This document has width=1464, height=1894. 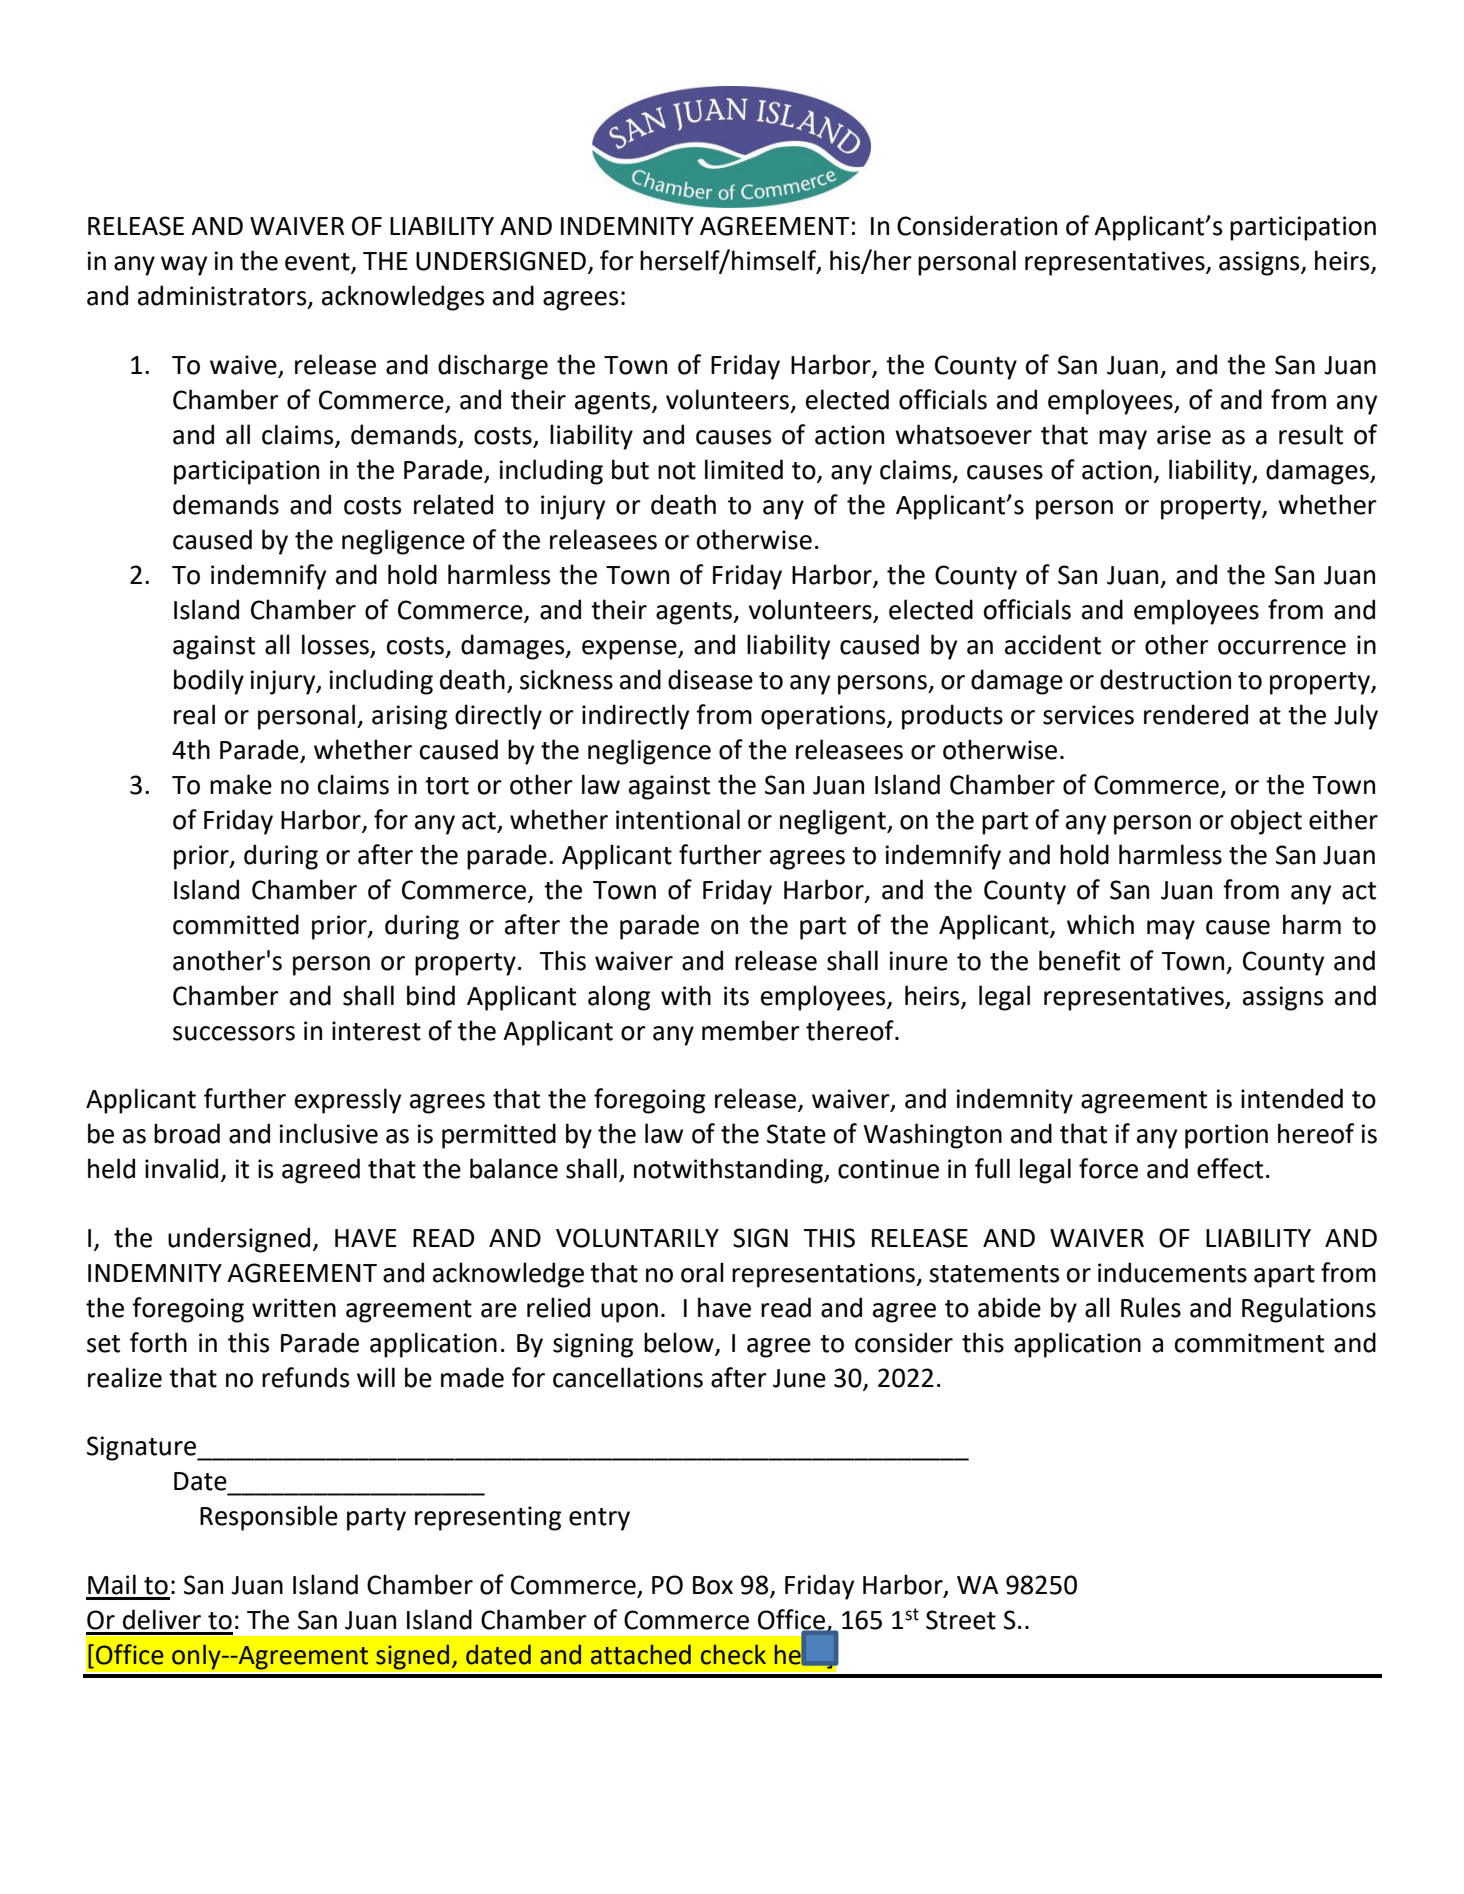 I want to click on discharge, so click(x=493, y=367).
